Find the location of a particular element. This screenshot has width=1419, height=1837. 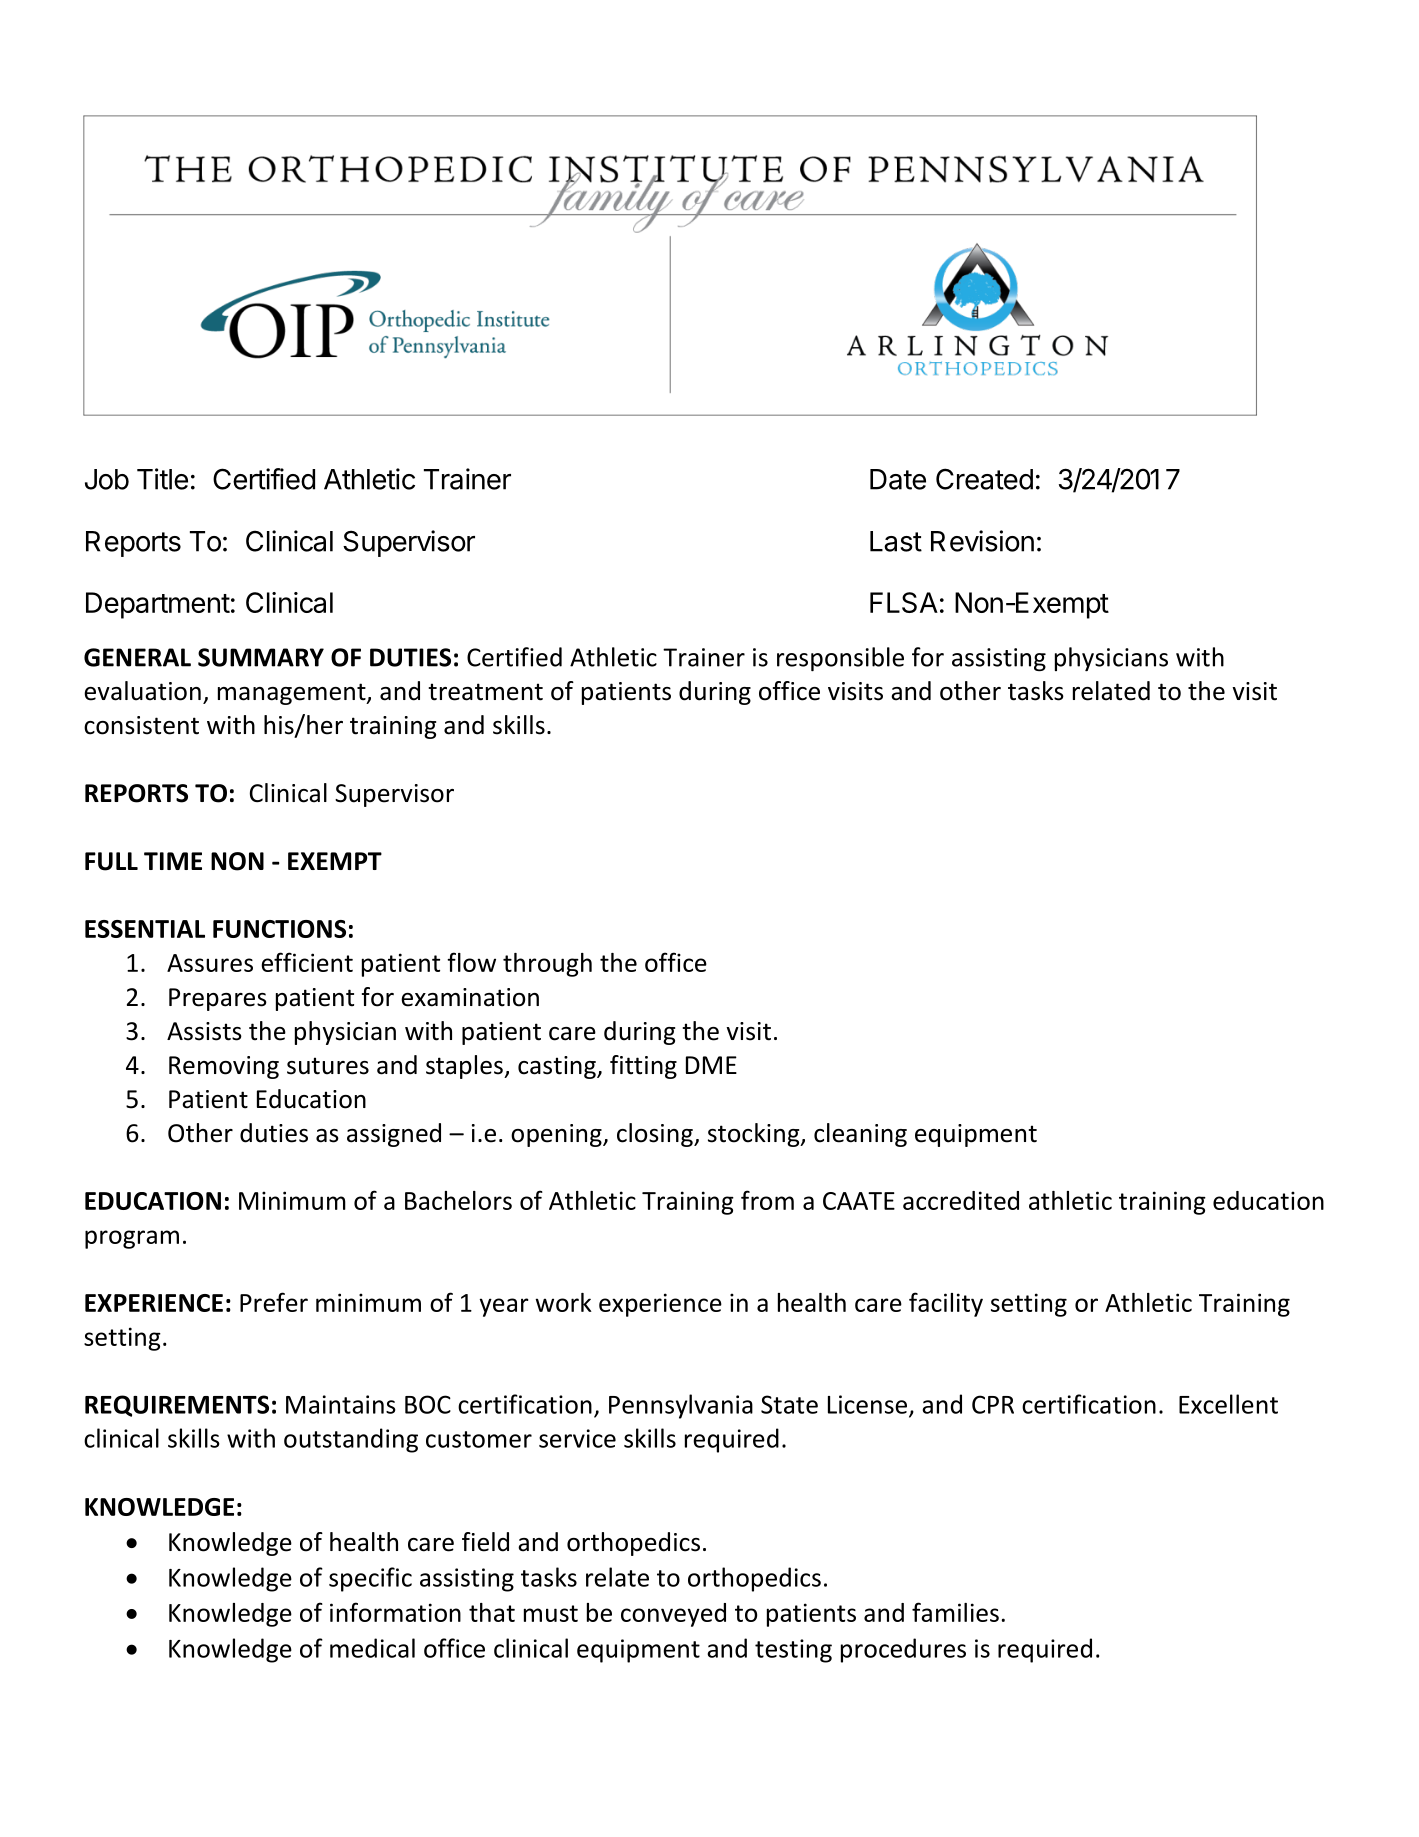

Revision is located at coordinates (982, 541).
